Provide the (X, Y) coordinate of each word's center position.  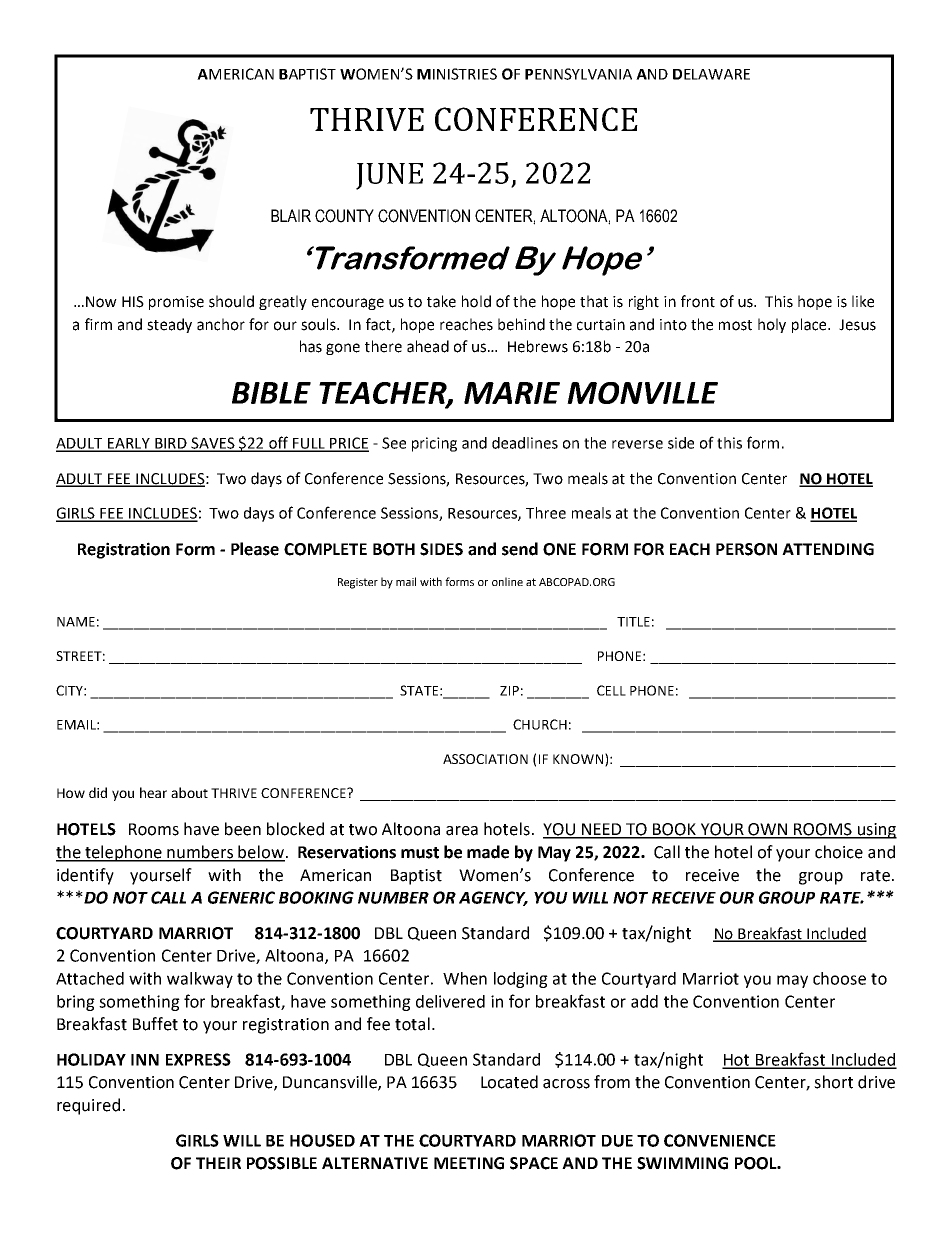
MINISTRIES (457, 74)
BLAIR (291, 215)
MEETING (469, 1163)
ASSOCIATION (485, 759)
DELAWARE (711, 74)
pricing (434, 444)
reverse (637, 444)
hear (153, 792)
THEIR (218, 1163)
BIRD (171, 444)
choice (839, 852)
